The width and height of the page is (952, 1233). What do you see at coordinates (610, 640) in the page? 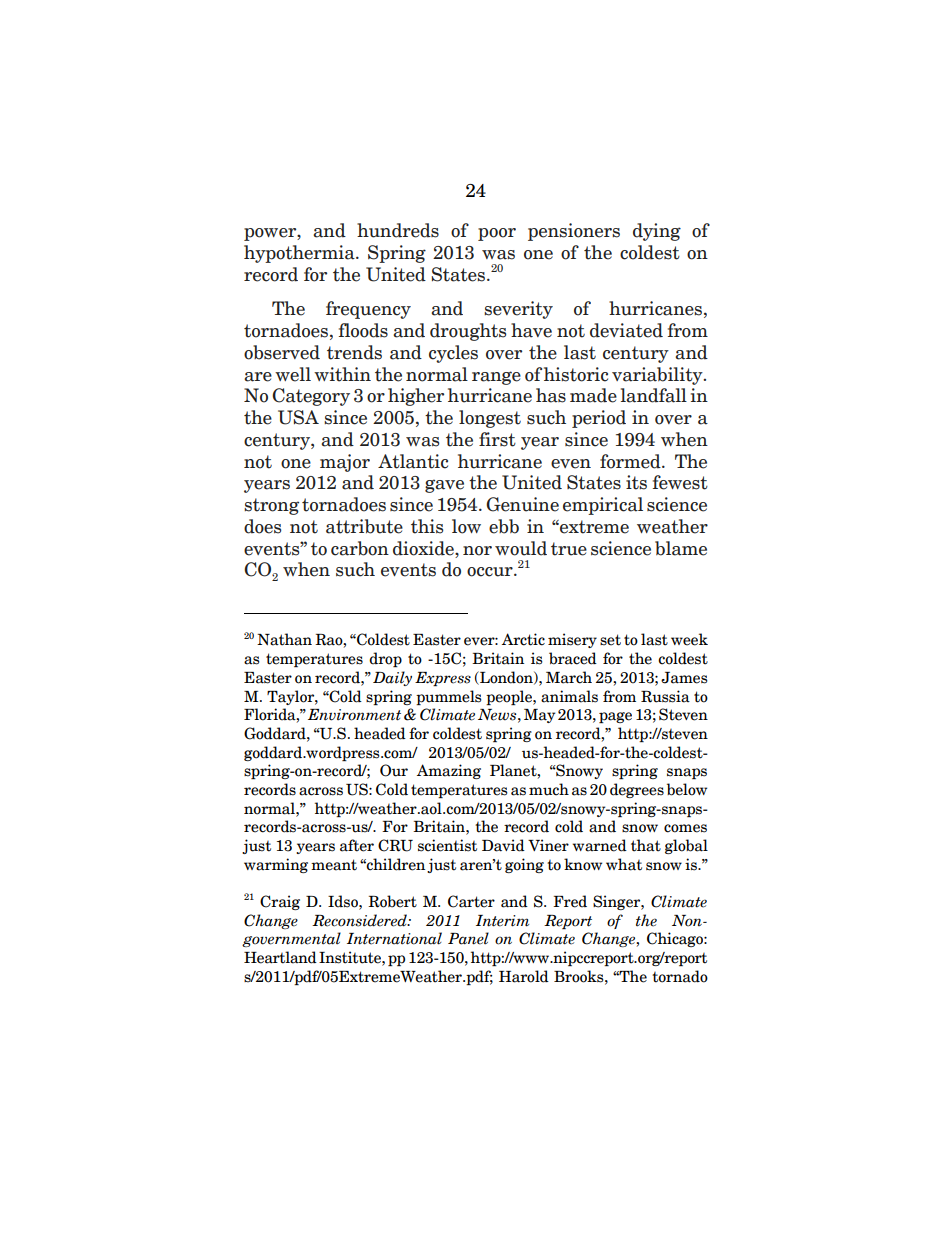
I see `set` at bounding box center [610, 640].
